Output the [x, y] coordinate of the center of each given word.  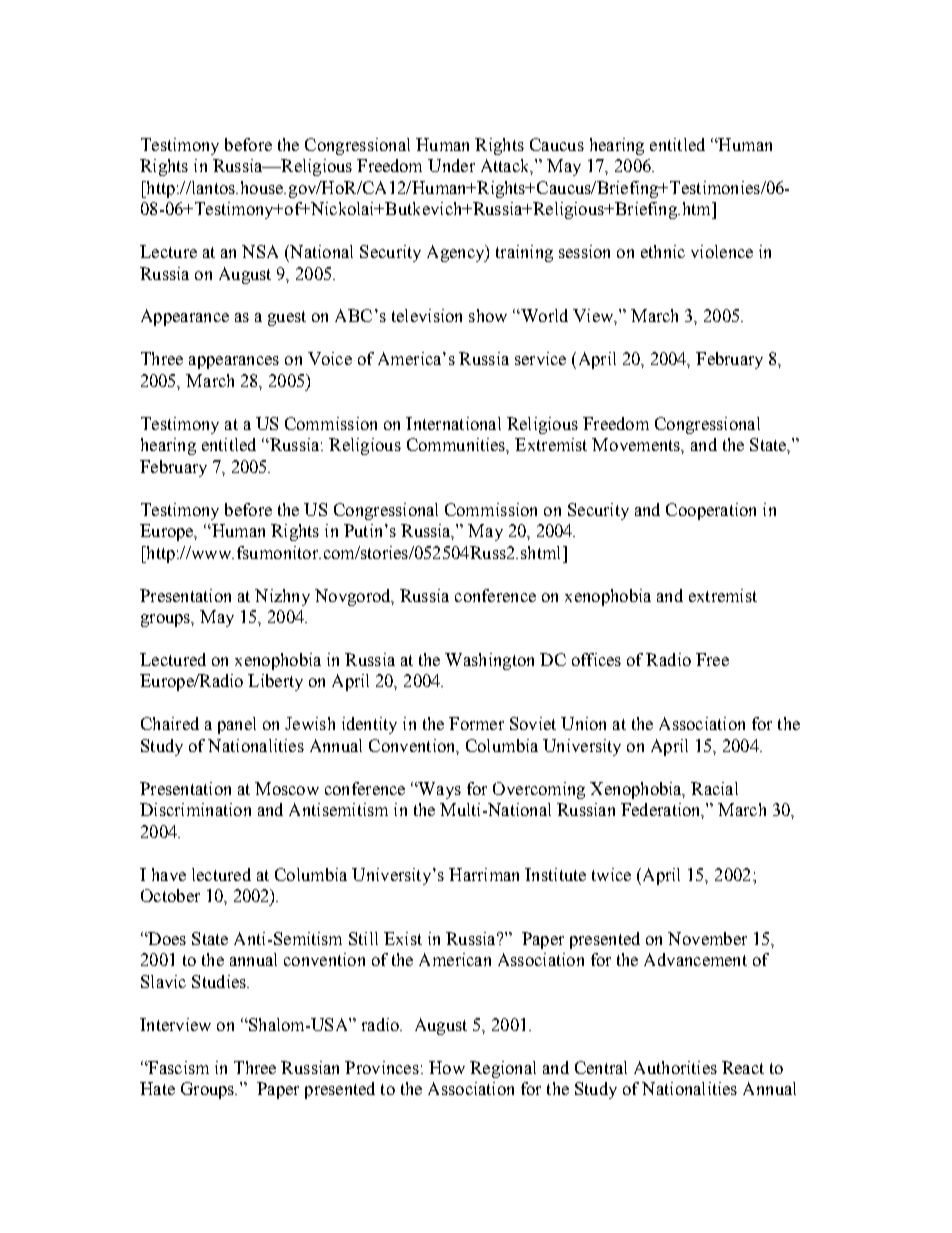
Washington [489, 661]
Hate [157, 1088]
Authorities [675, 1067]
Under [451, 165]
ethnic [663, 251]
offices [596, 659]
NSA [260, 251]
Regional [503, 1069]
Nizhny [282, 597]
